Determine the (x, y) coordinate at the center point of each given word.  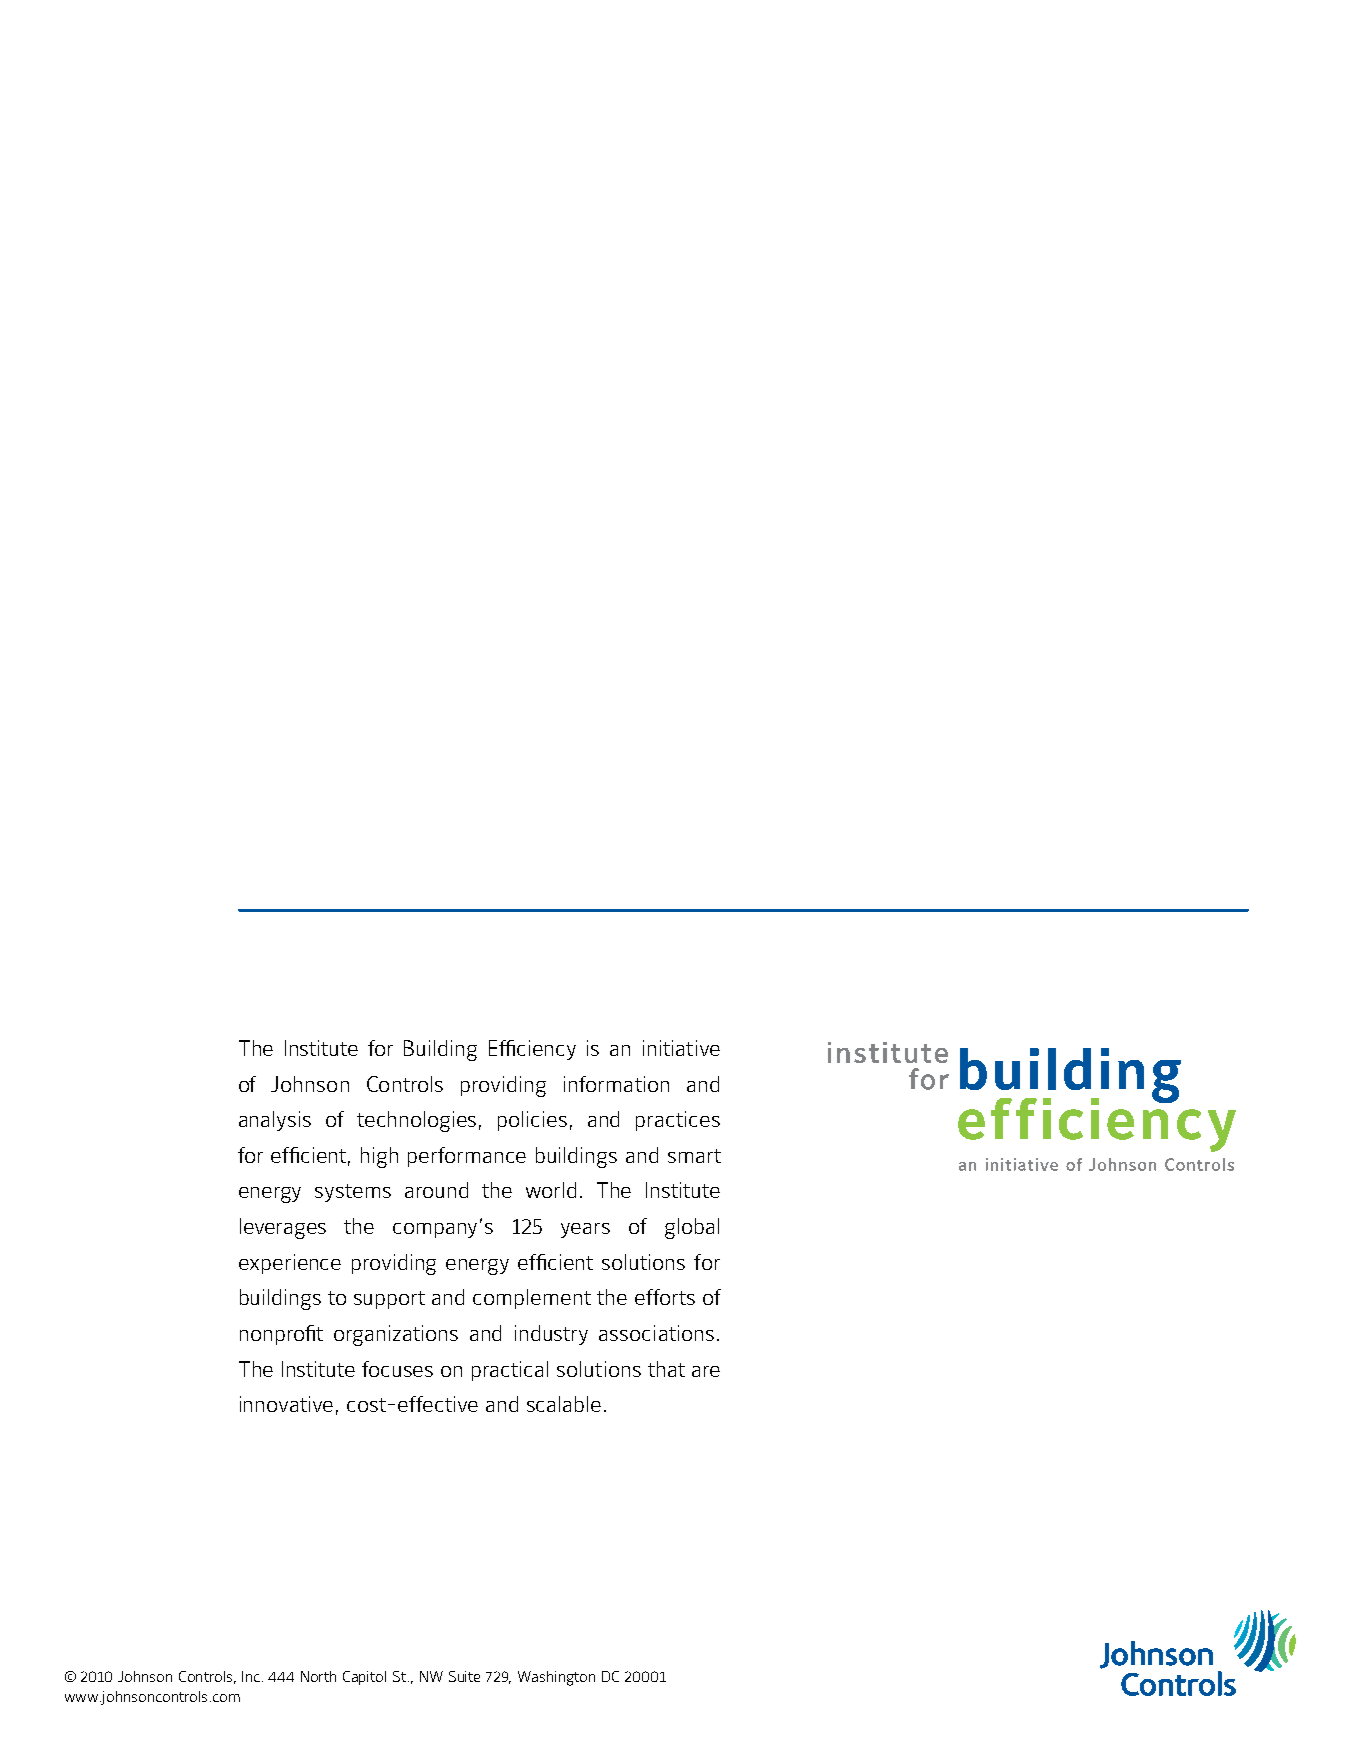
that (666, 1369)
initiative (681, 1048)
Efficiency (532, 1050)
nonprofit (281, 1335)
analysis (275, 1121)
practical (510, 1371)
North (318, 1676)
